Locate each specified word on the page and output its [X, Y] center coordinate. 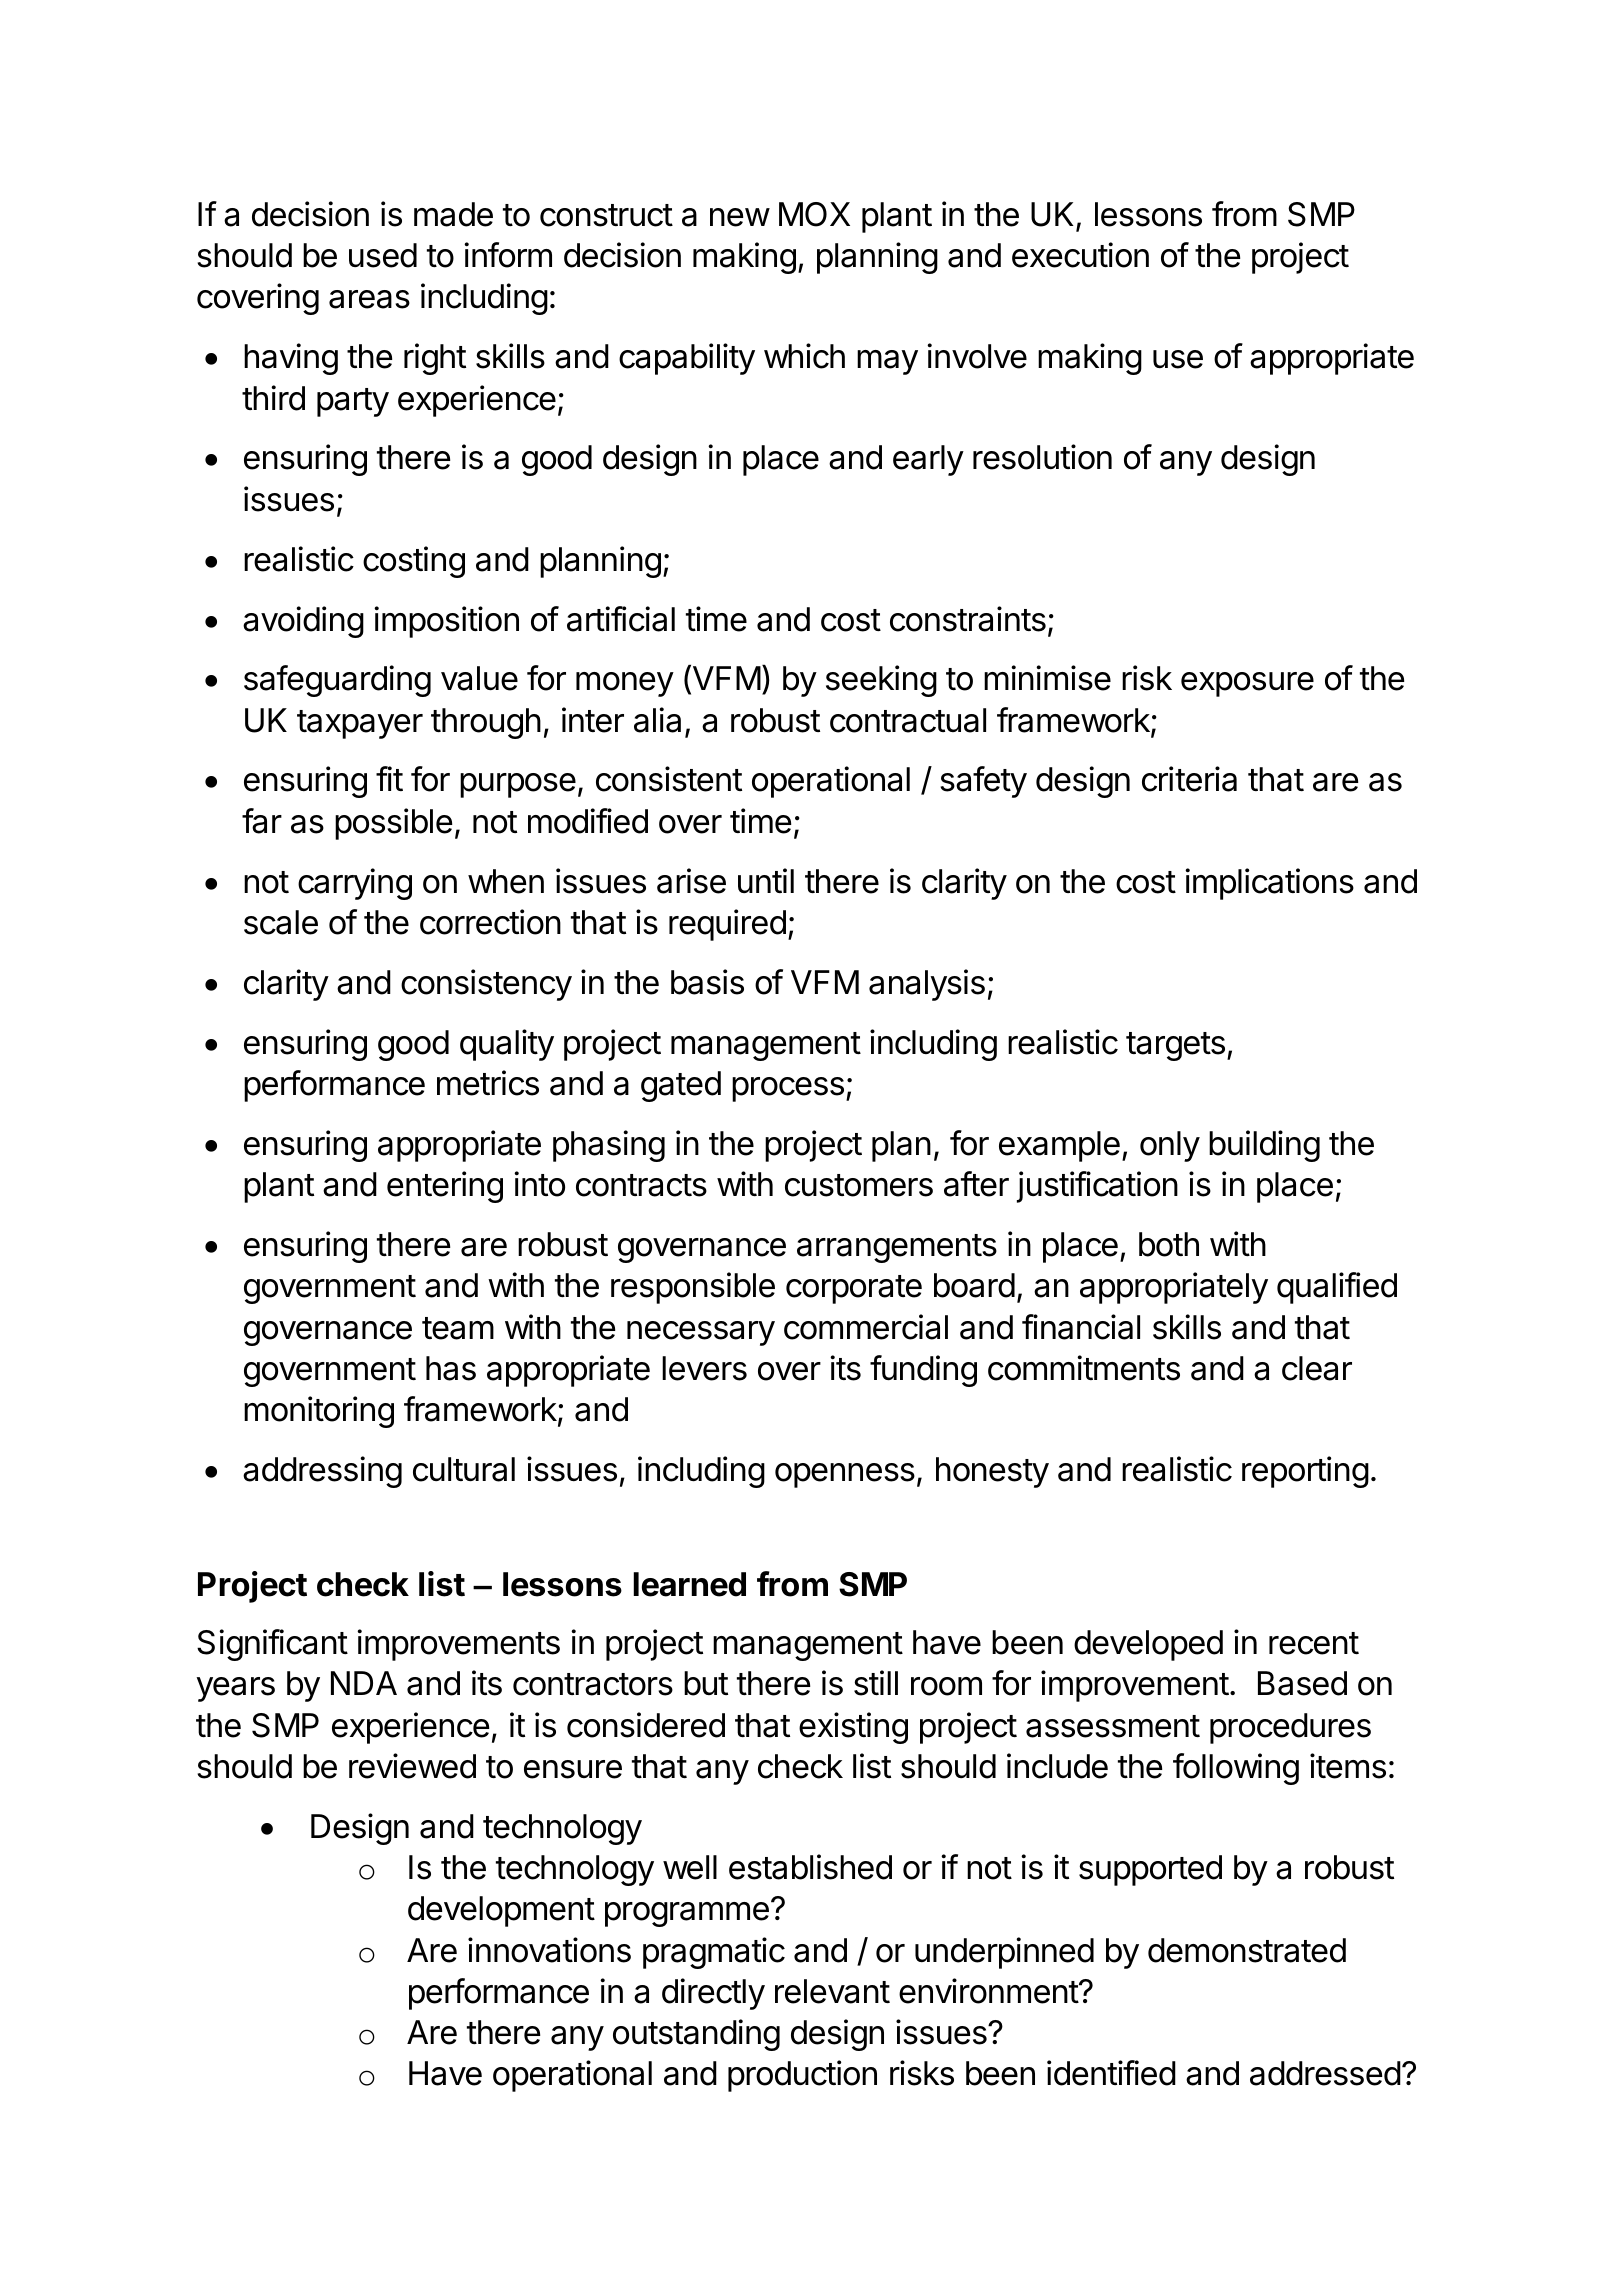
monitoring [319, 1412]
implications [1269, 884]
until [766, 880]
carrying [355, 884]
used [383, 255]
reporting [1305, 1472]
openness [845, 1475]
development [501, 1911]
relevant [832, 1991]
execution [1080, 255]
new [740, 217]
